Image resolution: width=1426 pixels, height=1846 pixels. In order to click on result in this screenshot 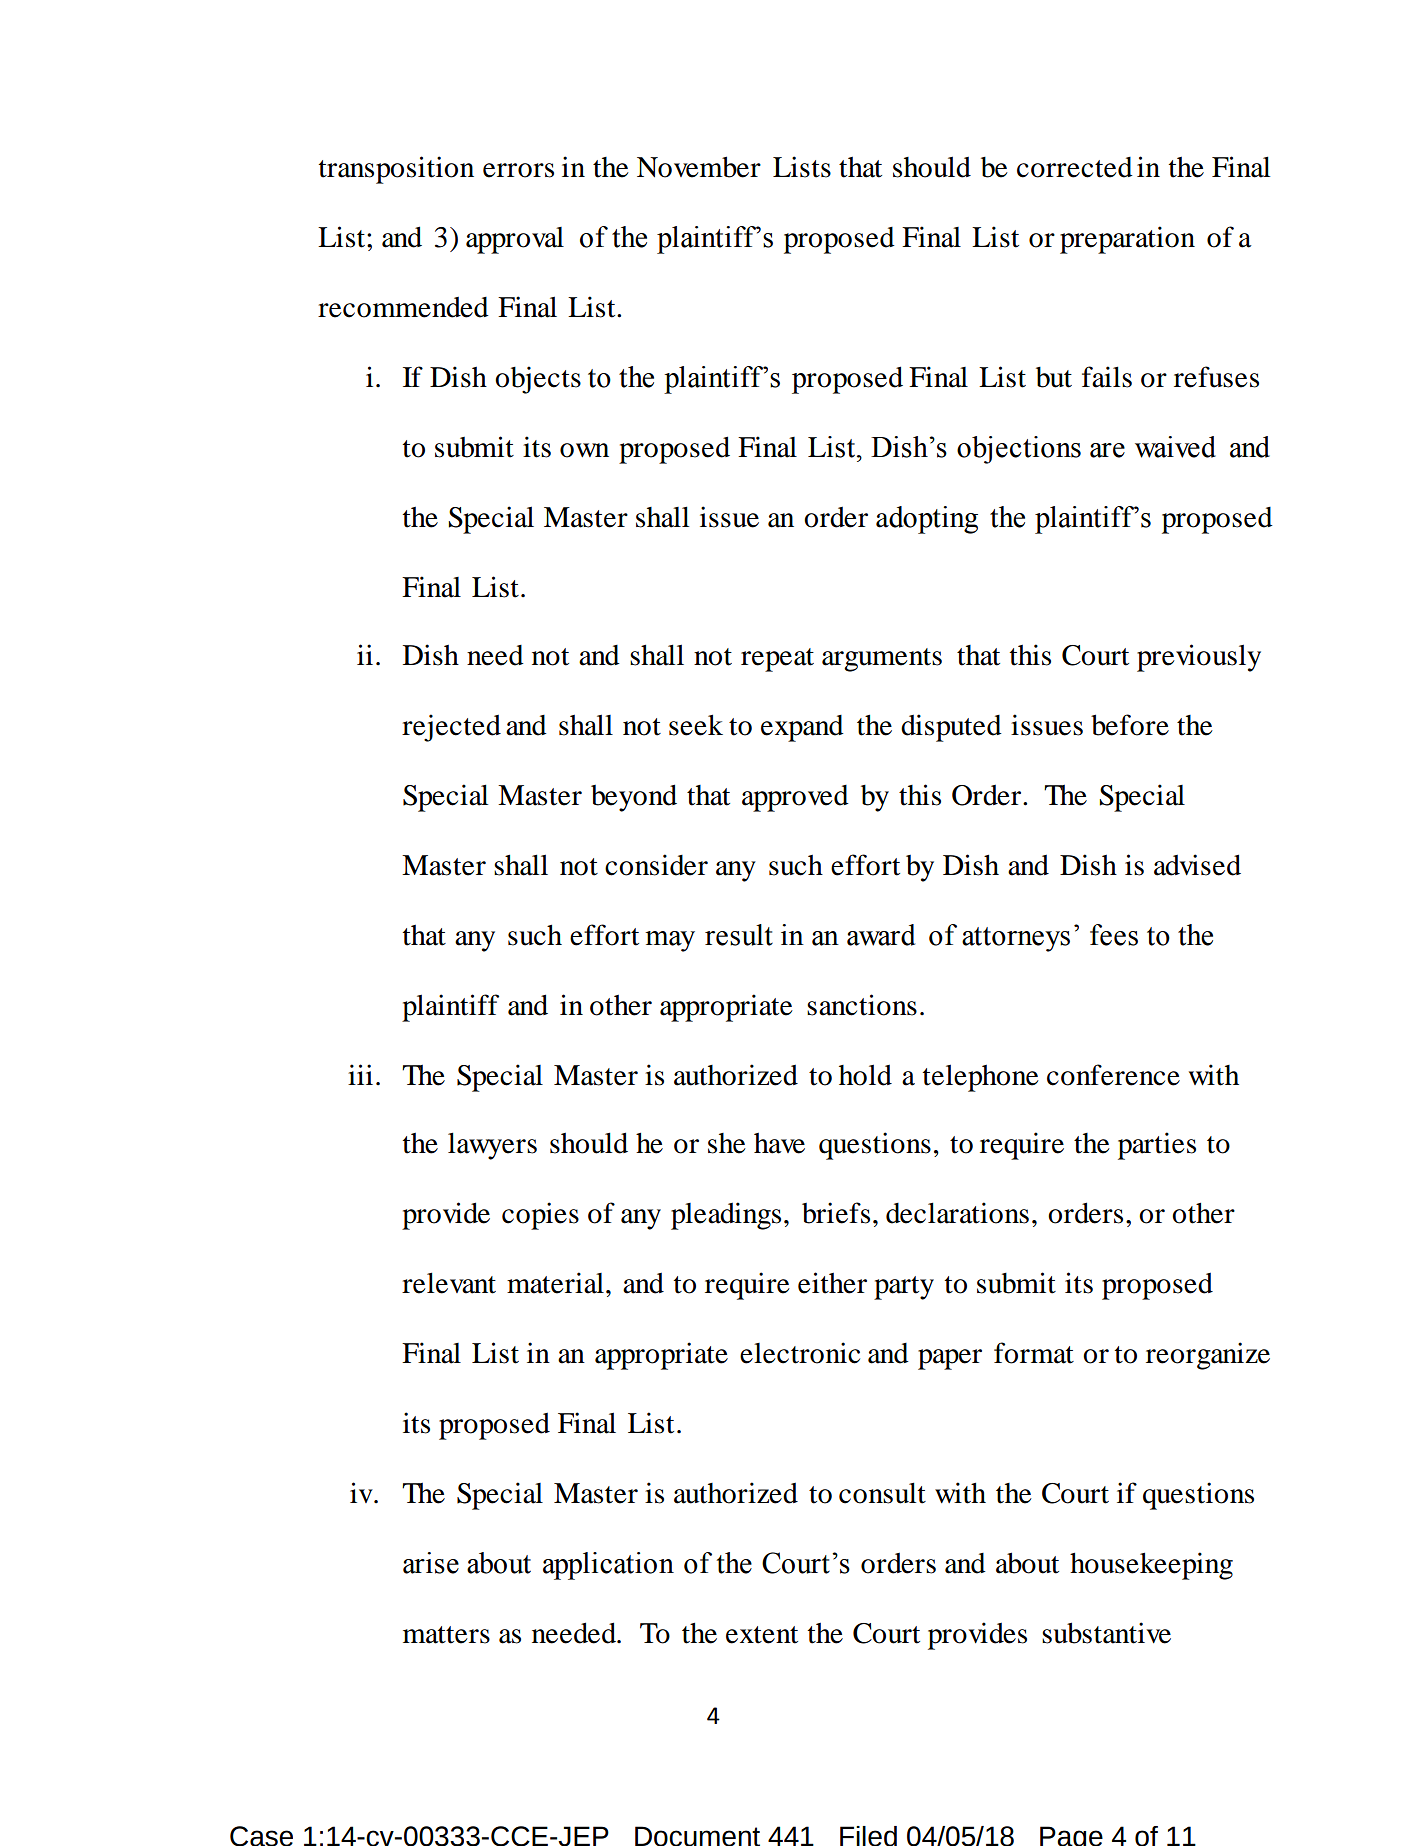, I will do `click(739, 935)`.
